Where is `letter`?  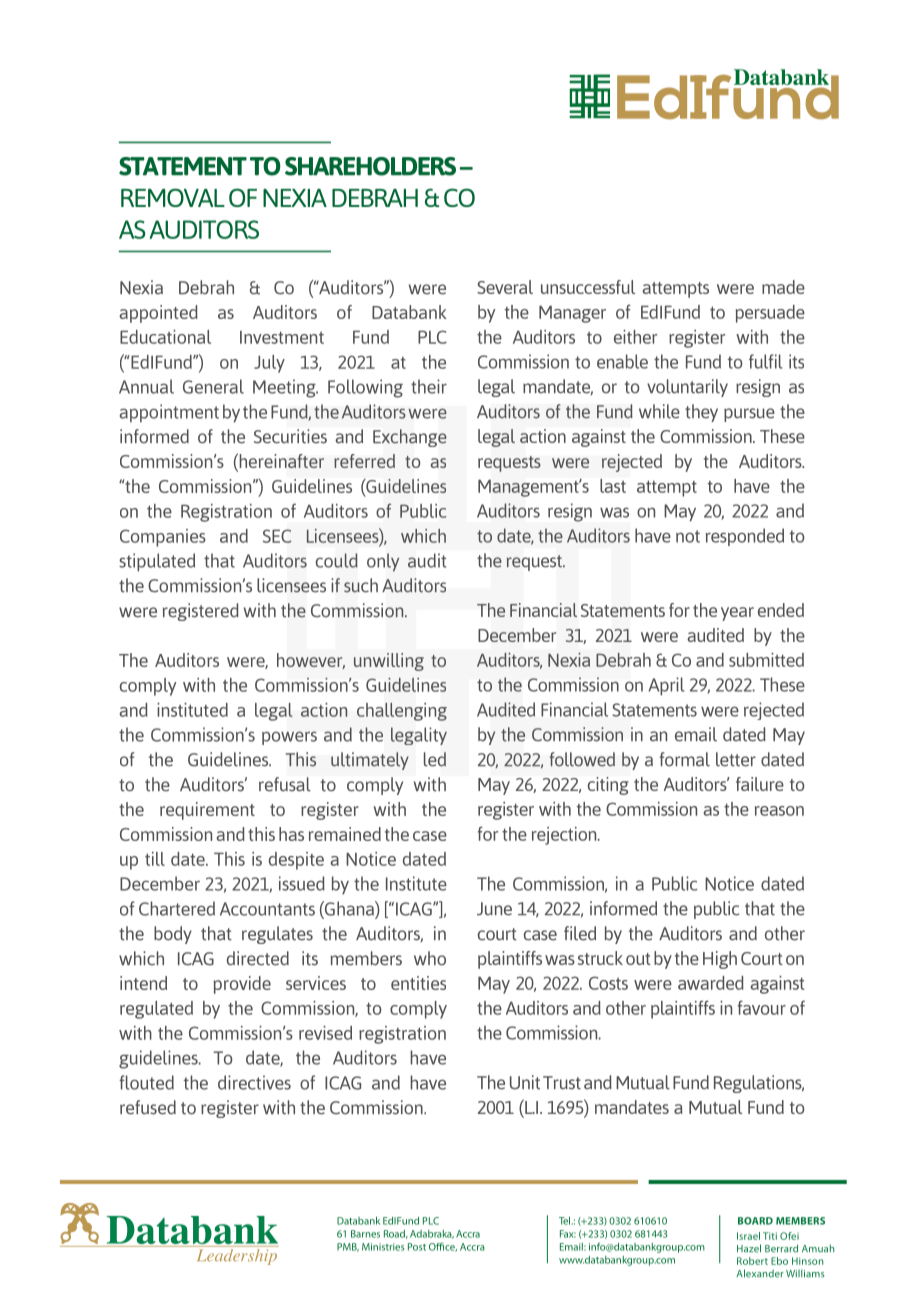 letter is located at coordinates (736, 759).
